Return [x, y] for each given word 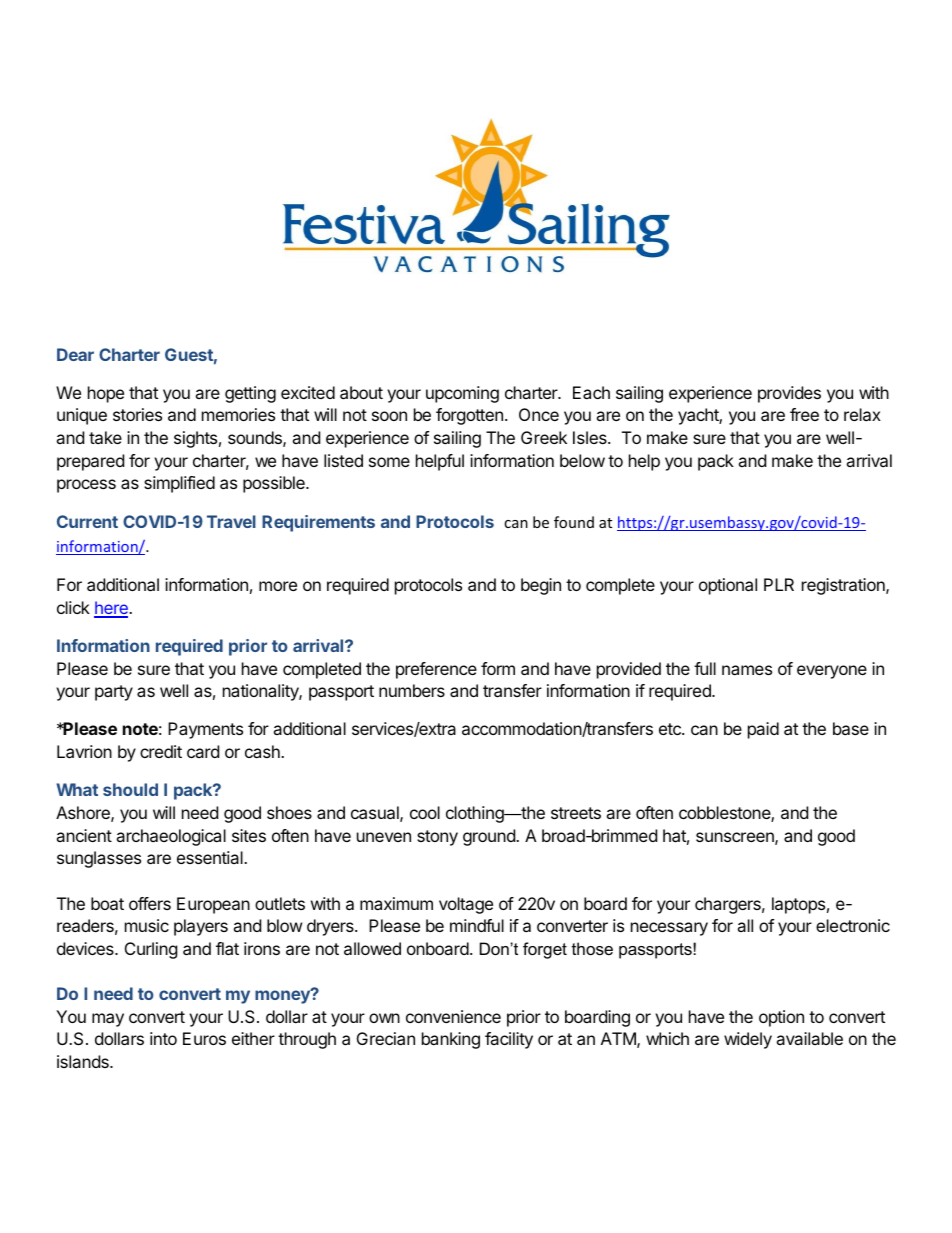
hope [106, 394]
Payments [205, 730]
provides [789, 394]
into [163, 1038]
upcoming [462, 394]
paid [763, 730]
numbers [412, 690]
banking [451, 1040]
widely [748, 1040]
